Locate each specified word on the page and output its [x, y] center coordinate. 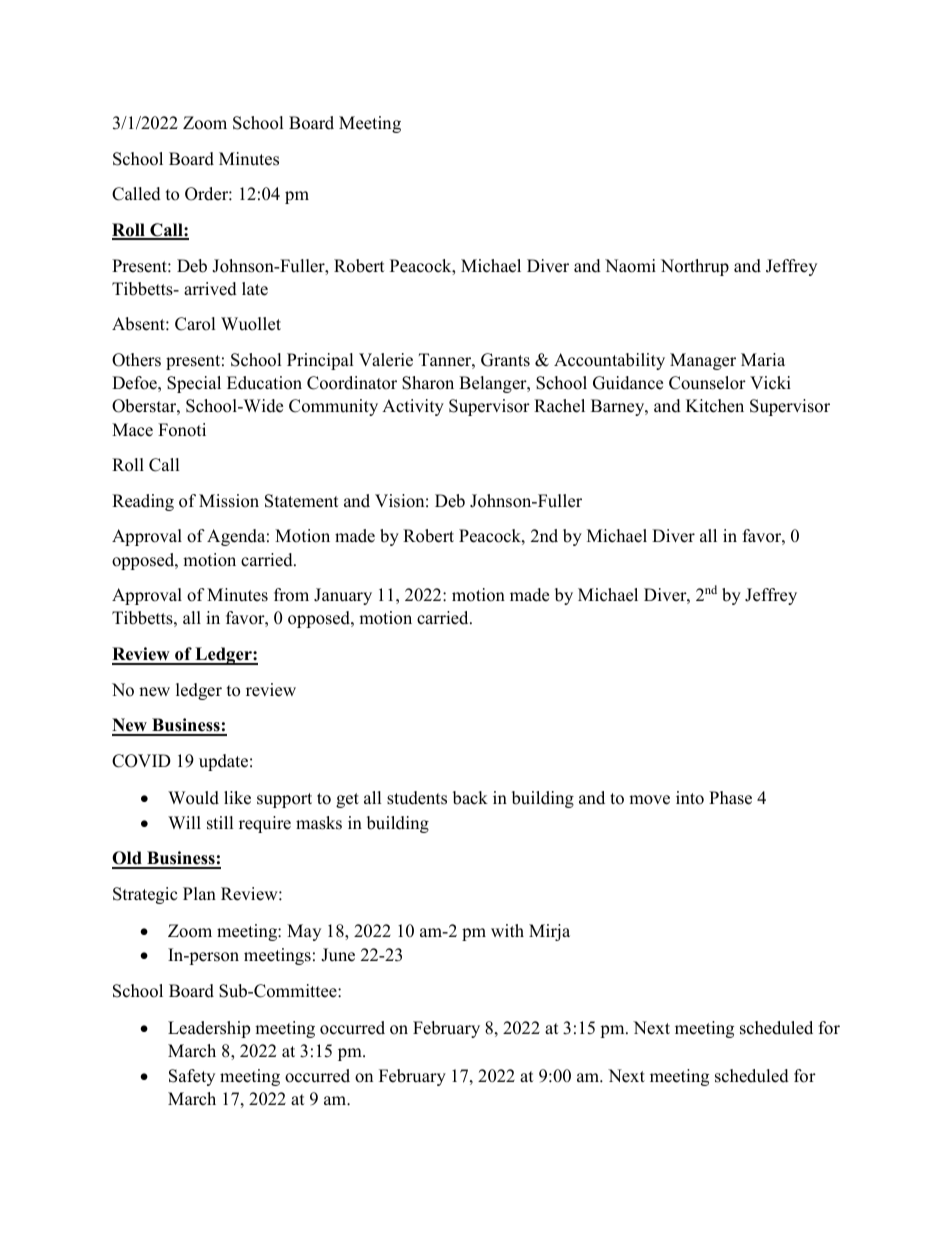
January [343, 596]
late [255, 289]
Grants [505, 360]
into [690, 798]
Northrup [695, 267]
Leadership [209, 1029]
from [291, 595]
